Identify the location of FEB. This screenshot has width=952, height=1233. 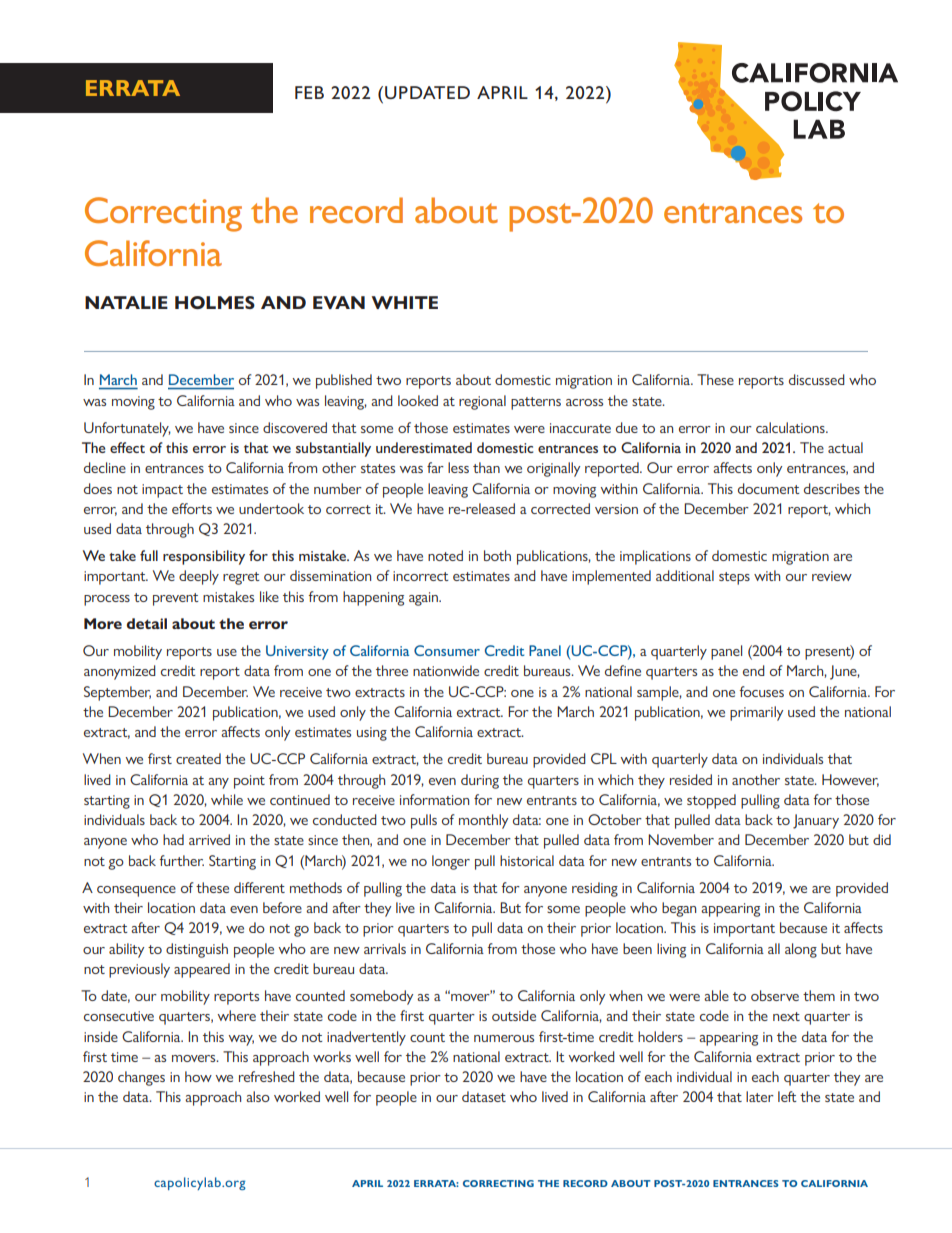
(309, 92).
